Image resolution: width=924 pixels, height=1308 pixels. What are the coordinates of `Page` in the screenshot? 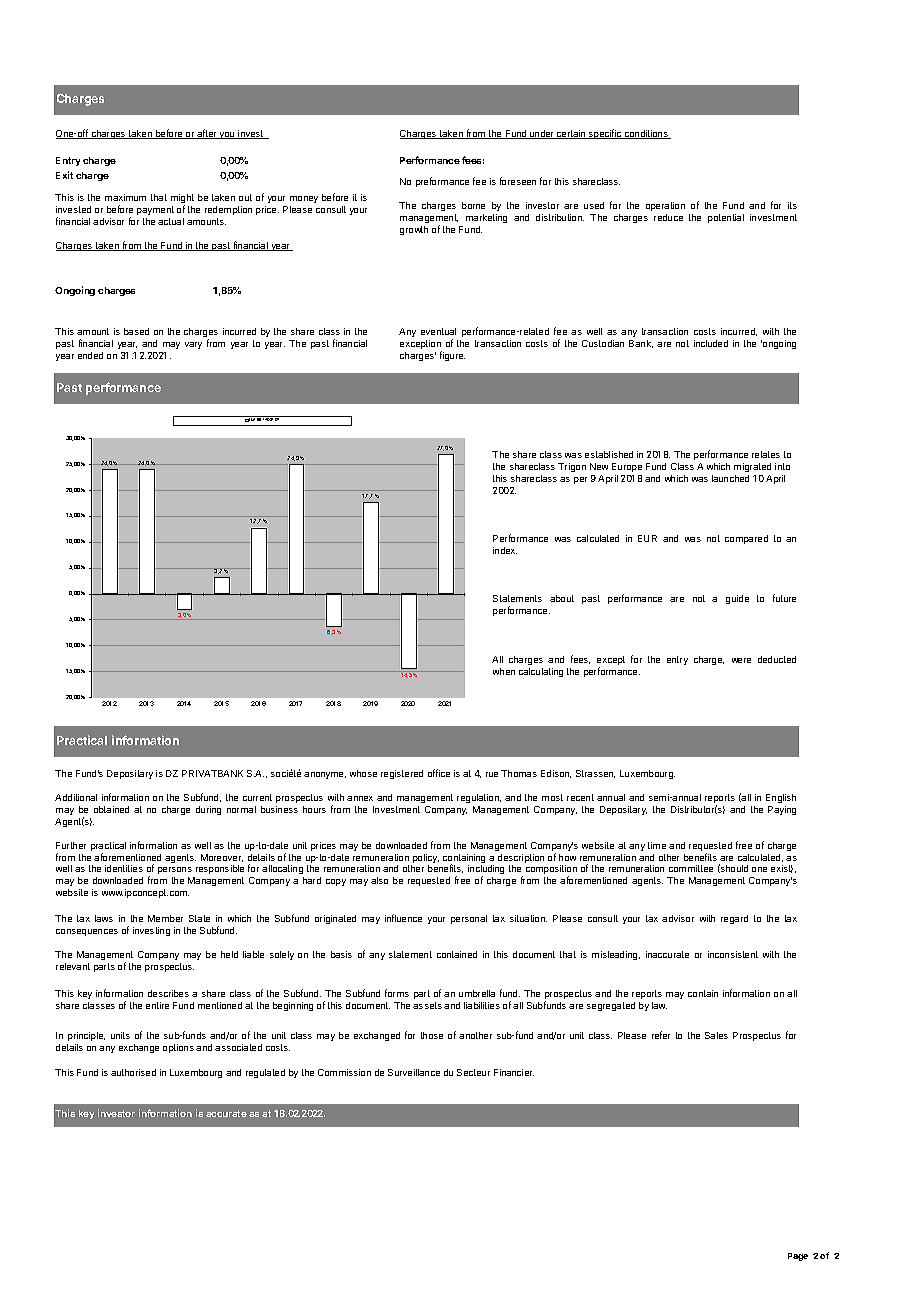 It's located at (798, 1257).
